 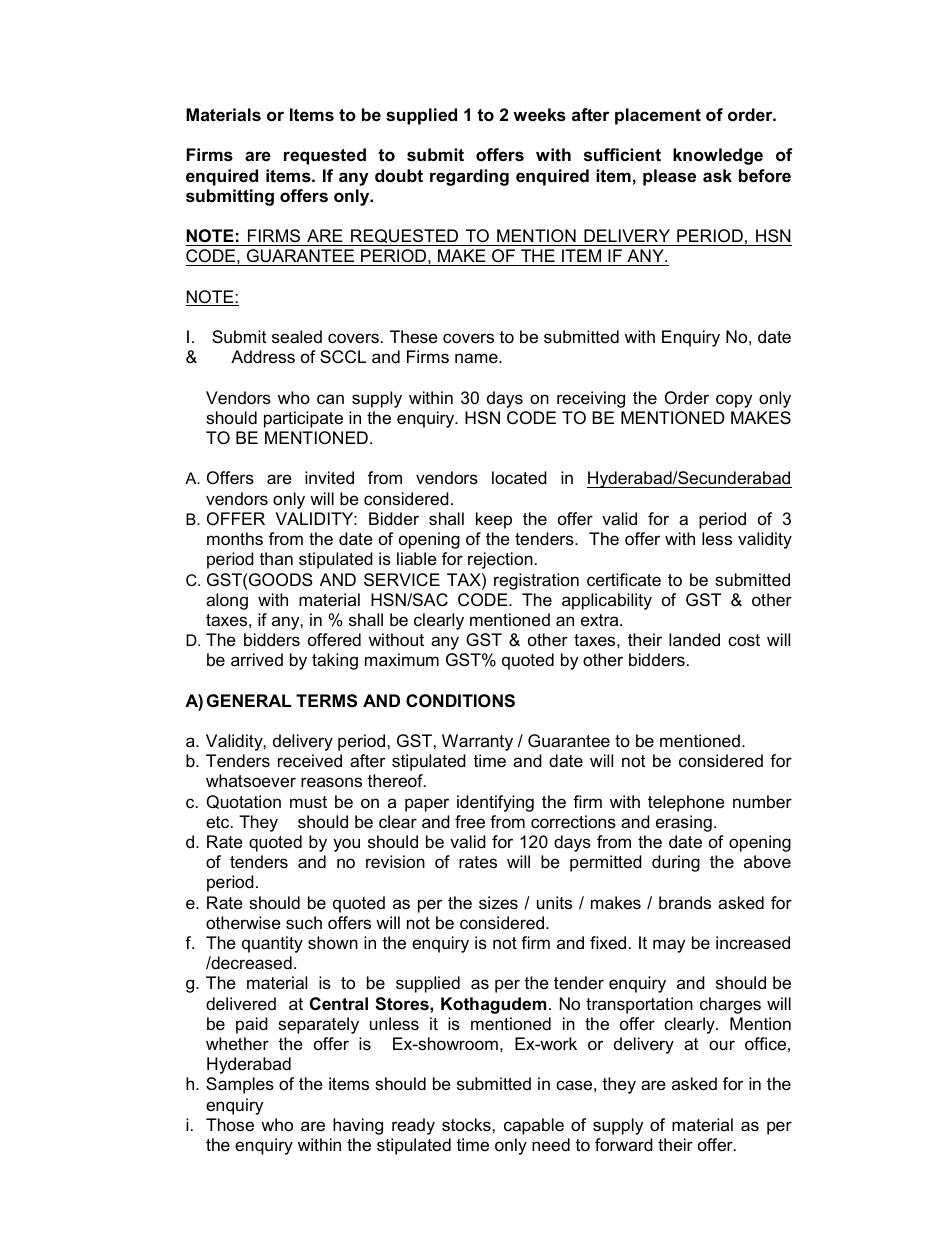 What do you see at coordinates (329, 478) in the image?
I see `invited` at bounding box center [329, 478].
